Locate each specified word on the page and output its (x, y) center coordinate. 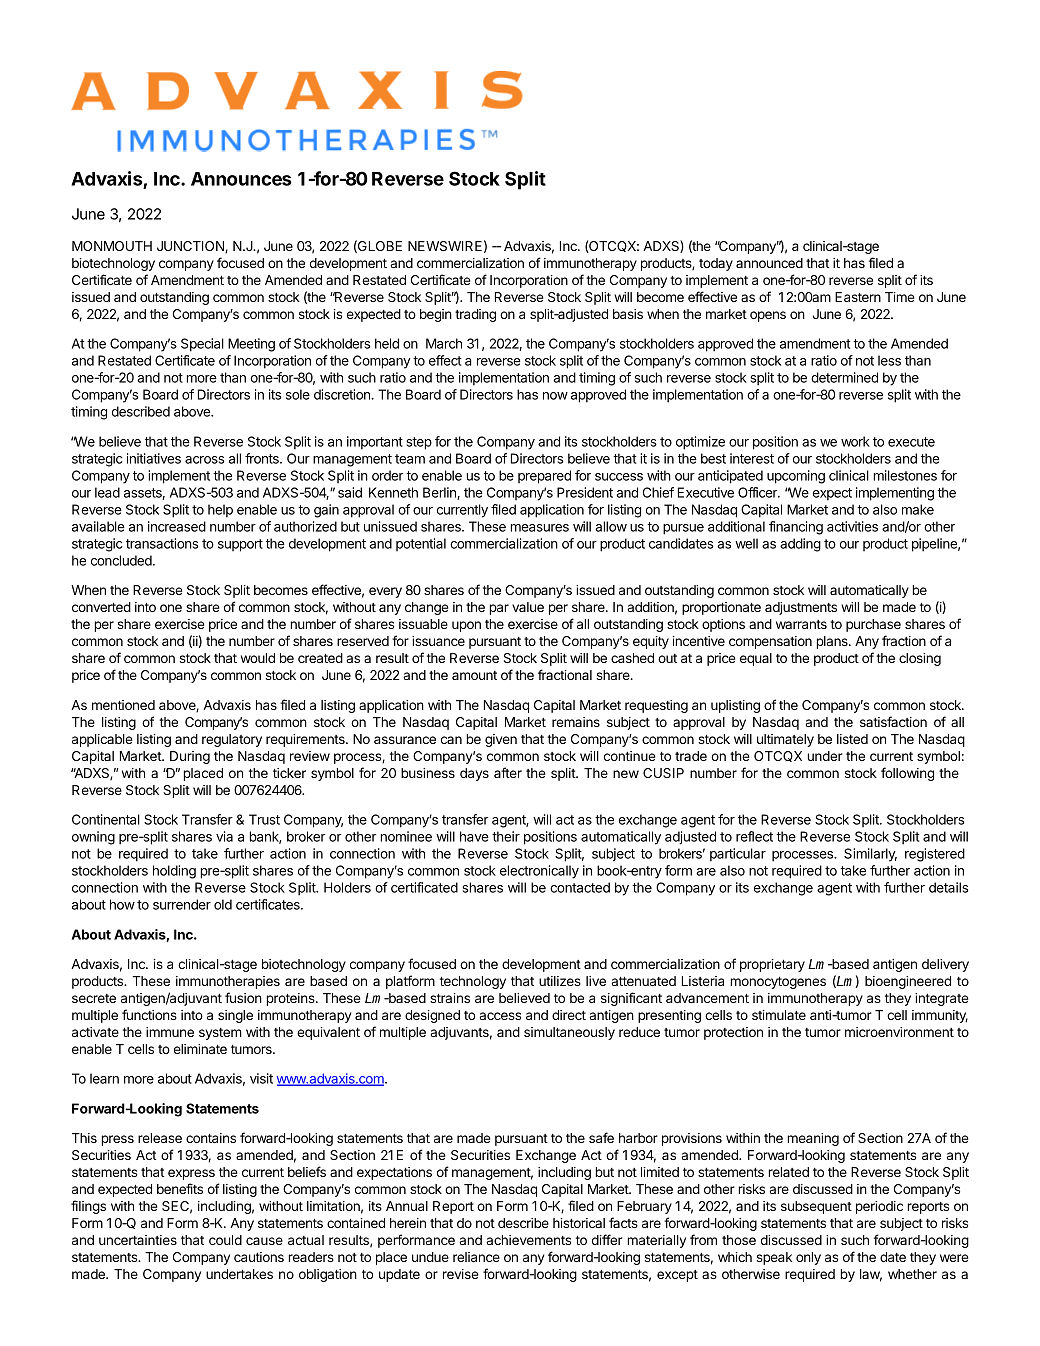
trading (475, 315)
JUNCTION (191, 247)
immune (170, 1032)
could (225, 1240)
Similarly (870, 855)
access (500, 1016)
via (224, 836)
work (855, 441)
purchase (873, 625)
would (258, 658)
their (506, 836)
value (528, 607)
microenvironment (899, 1032)
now (555, 396)
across (205, 460)
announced (769, 263)
